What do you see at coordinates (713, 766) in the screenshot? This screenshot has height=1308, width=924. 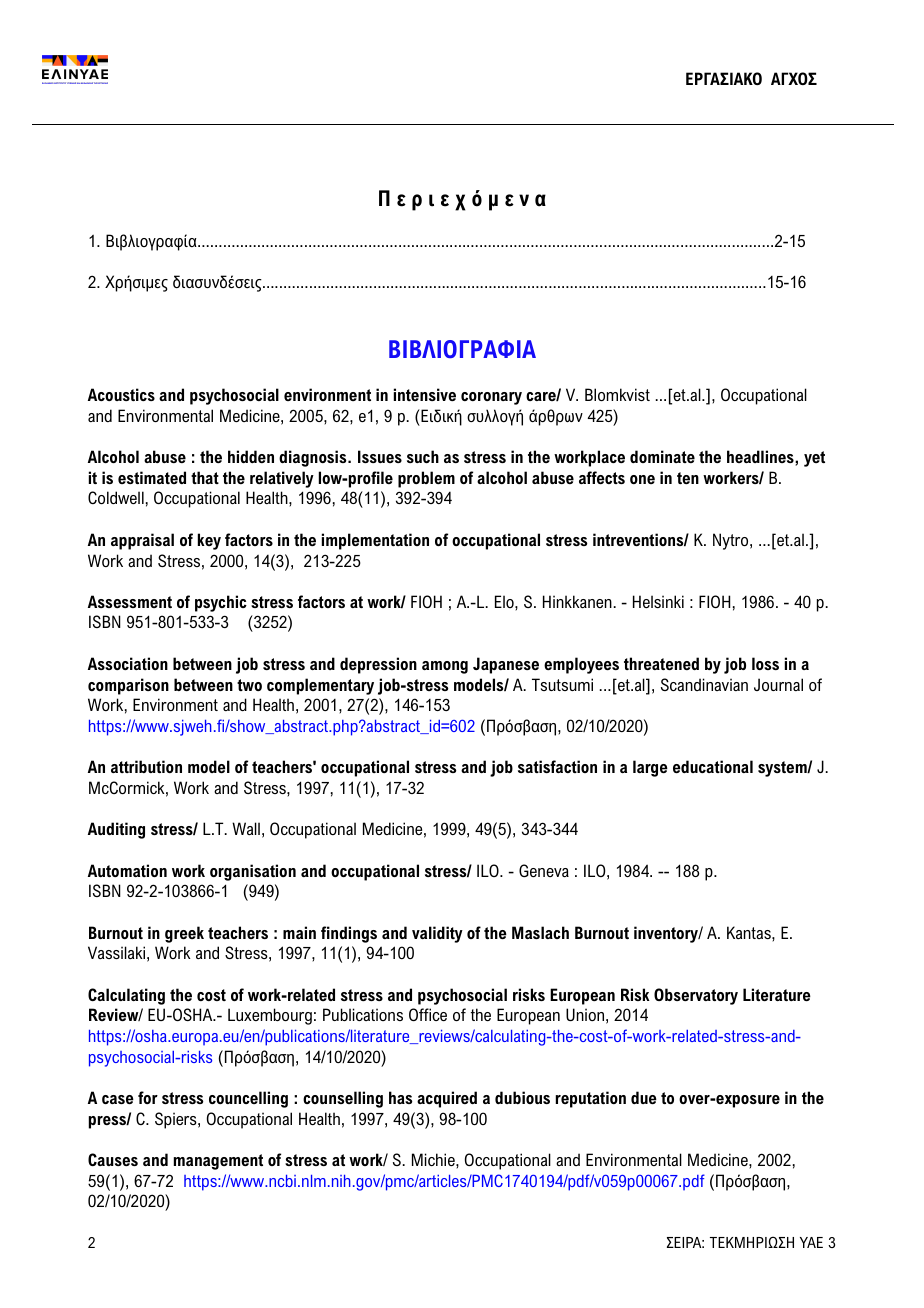 I see `educational` at bounding box center [713, 766].
